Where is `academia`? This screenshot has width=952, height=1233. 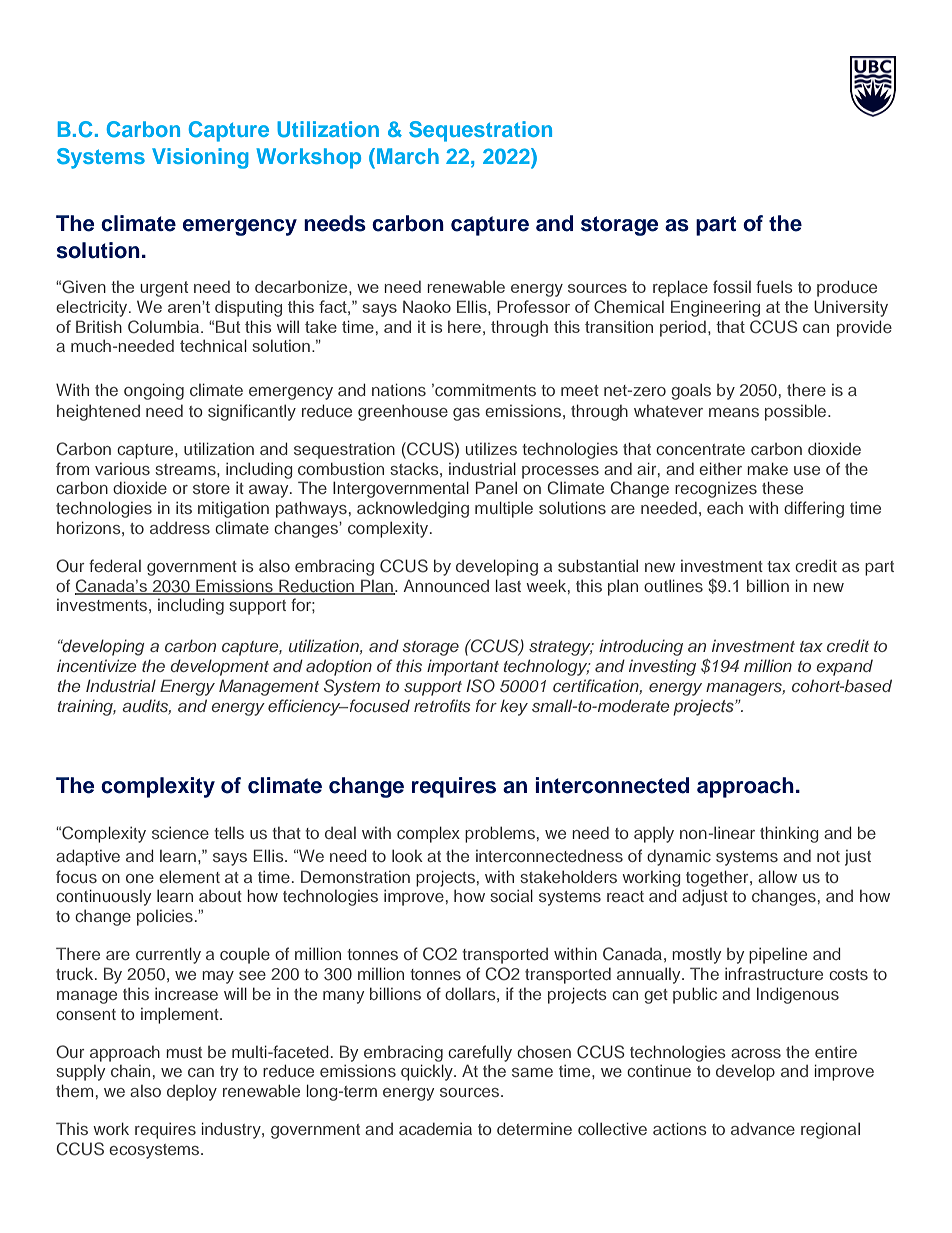 academia is located at coordinates (435, 1129).
